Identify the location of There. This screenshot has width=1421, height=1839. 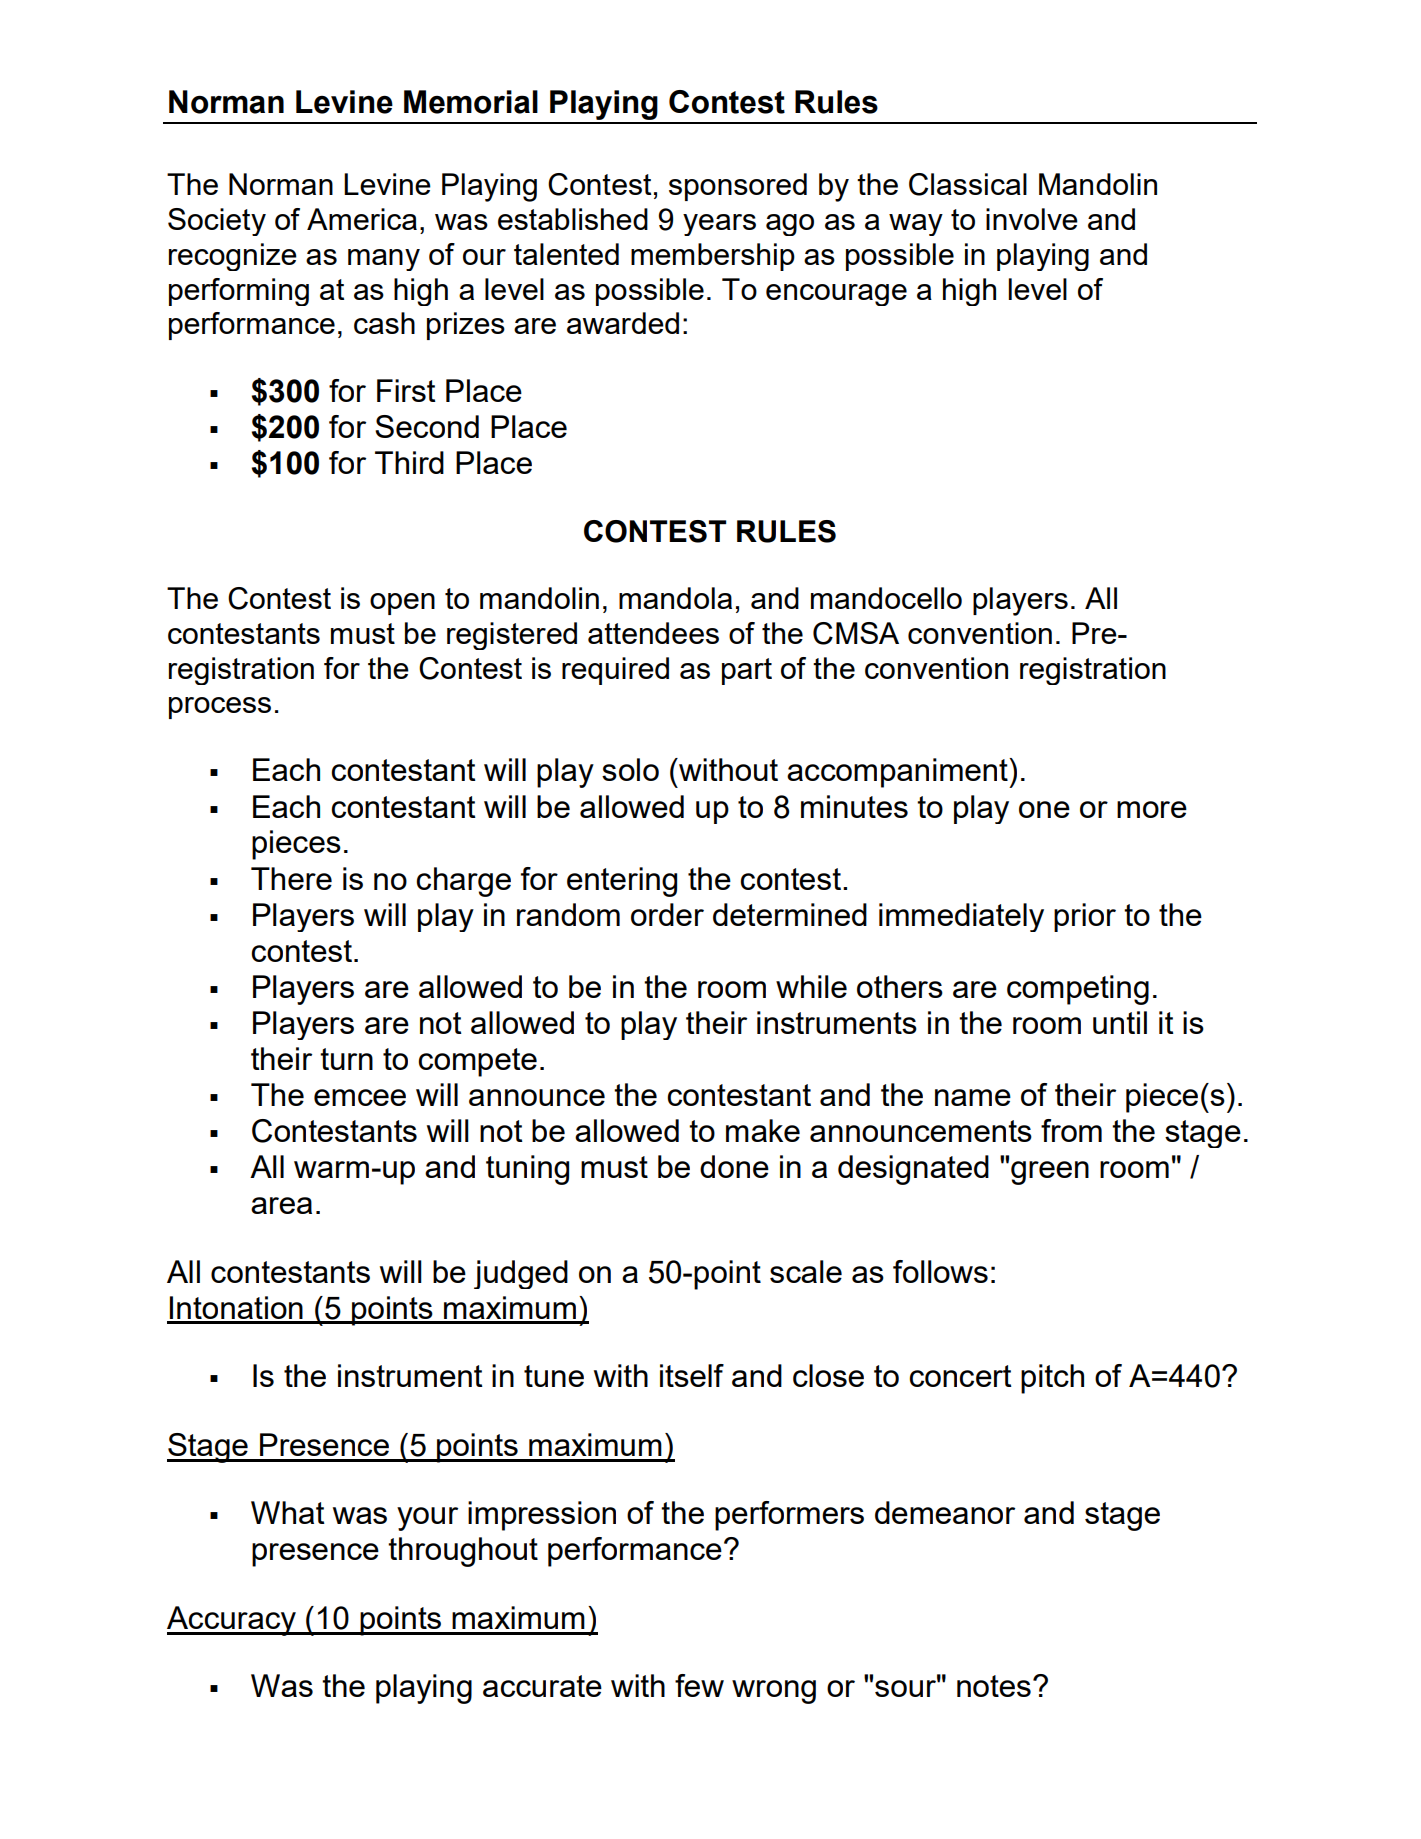
(291, 878).
